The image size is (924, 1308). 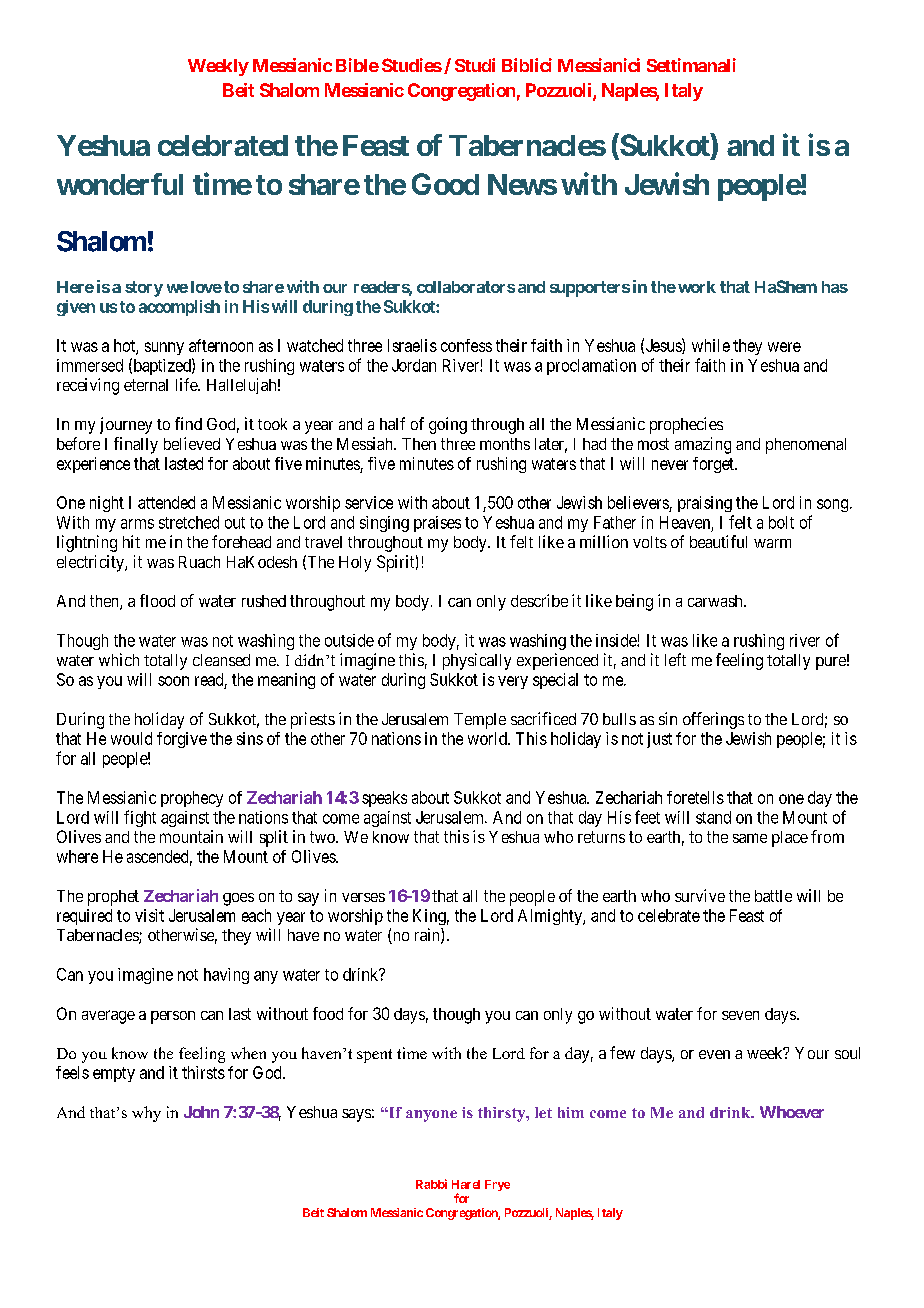 What do you see at coordinates (480, 721) in the page?
I see `Temple` at bounding box center [480, 721].
